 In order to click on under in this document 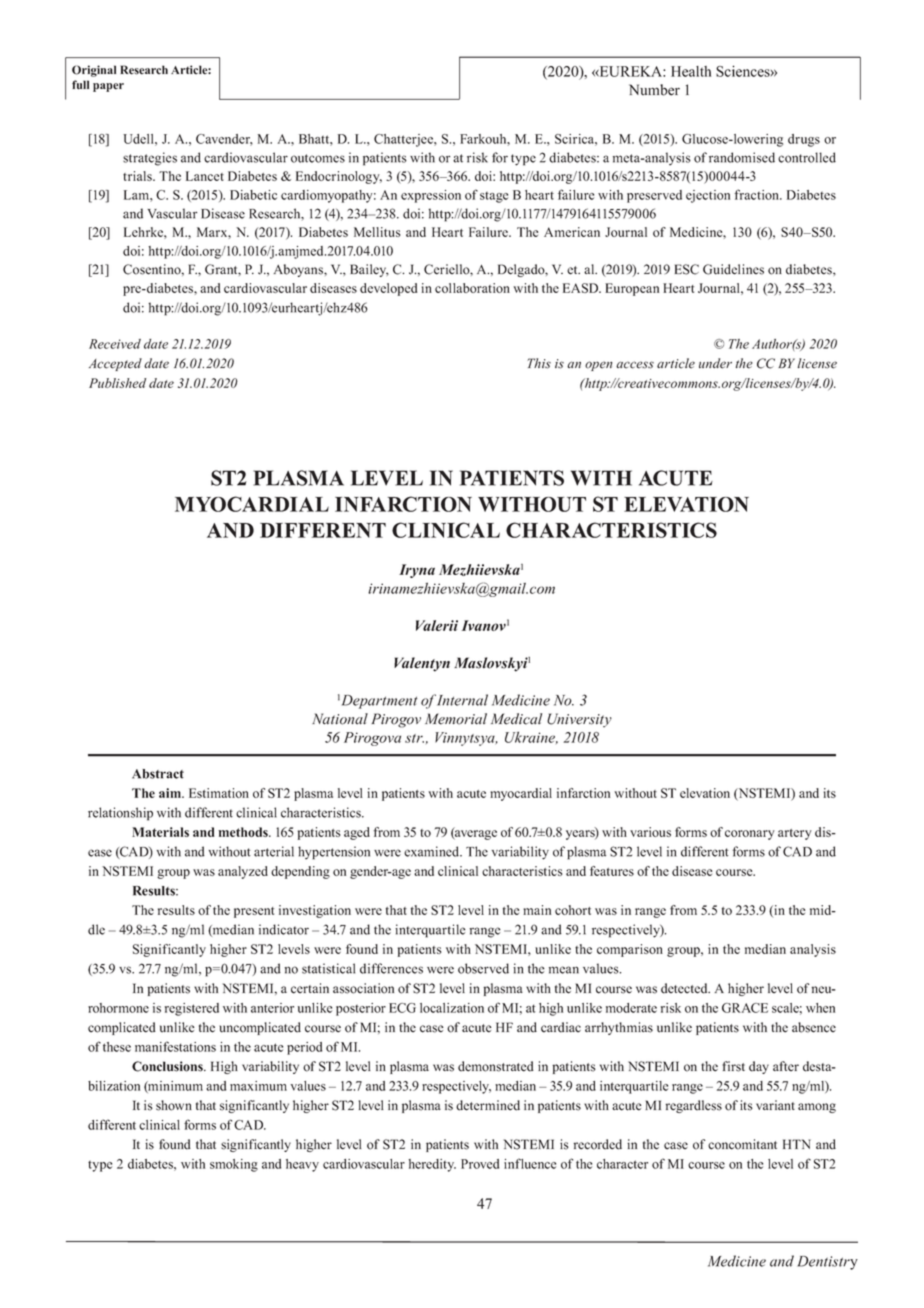, I will do `click(715, 363)`.
